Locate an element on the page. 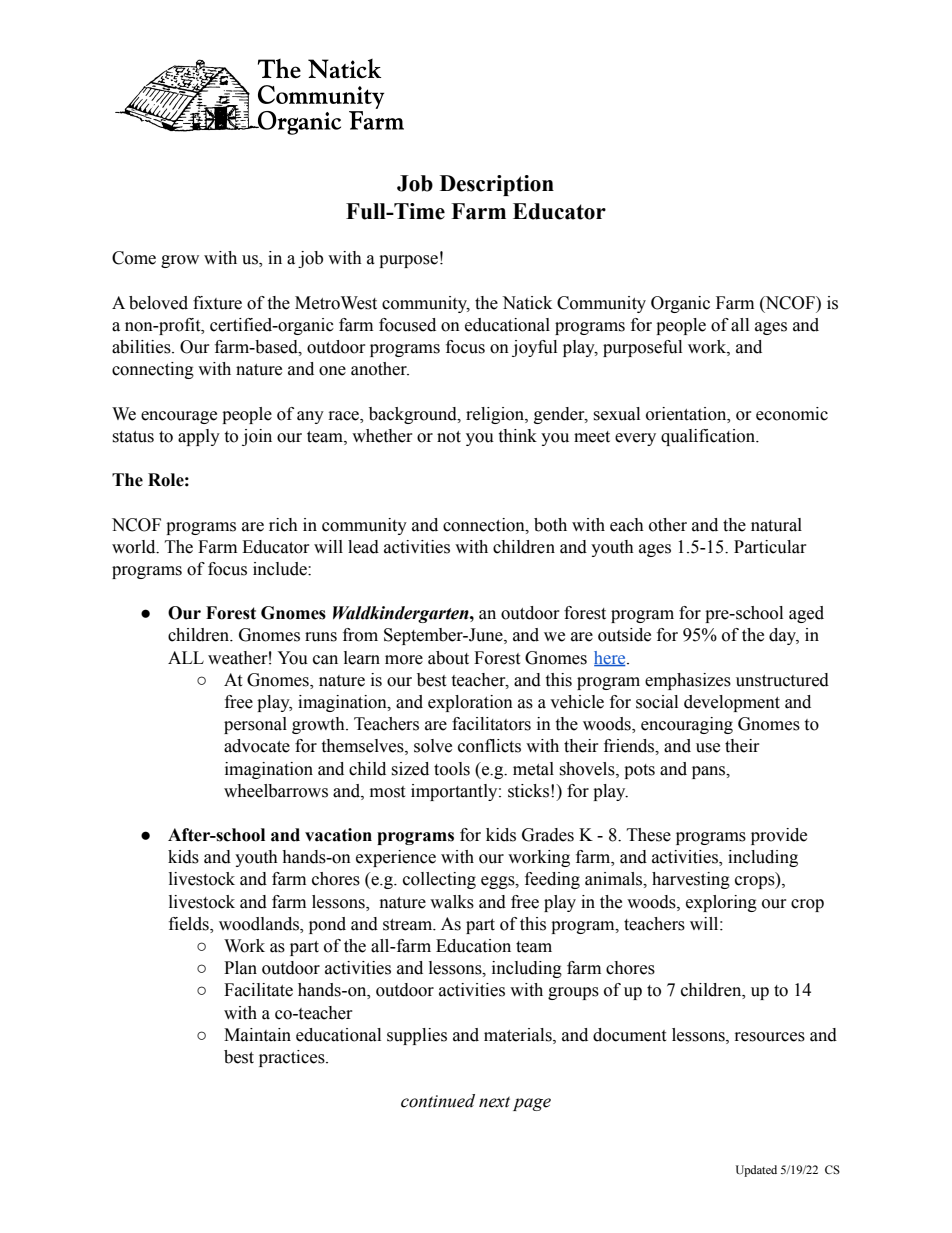 The height and width of the page is (1233, 952). Come is located at coordinates (134, 258).
